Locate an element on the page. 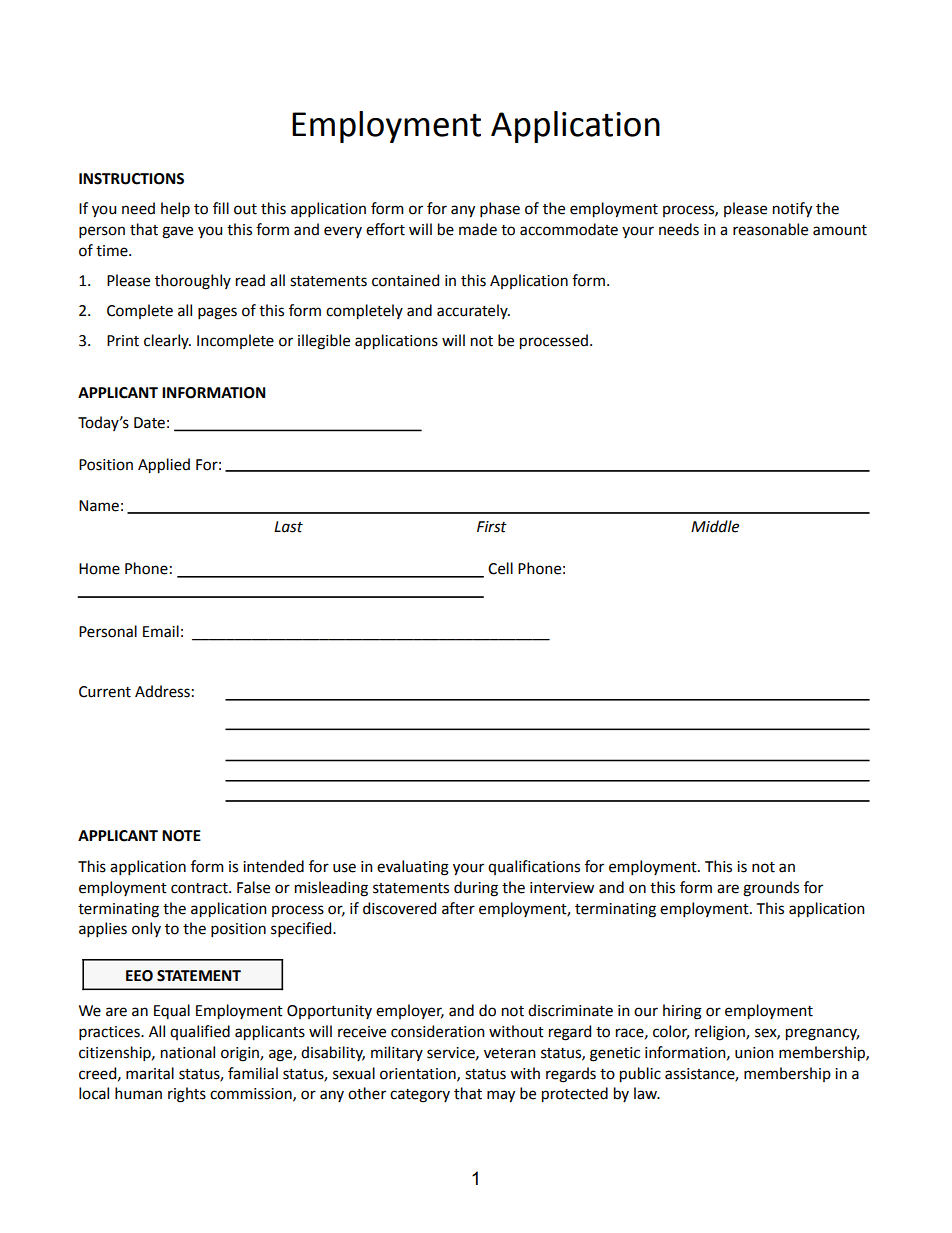 The height and width of the page is (1233, 952). Cell is located at coordinates (500, 568).
